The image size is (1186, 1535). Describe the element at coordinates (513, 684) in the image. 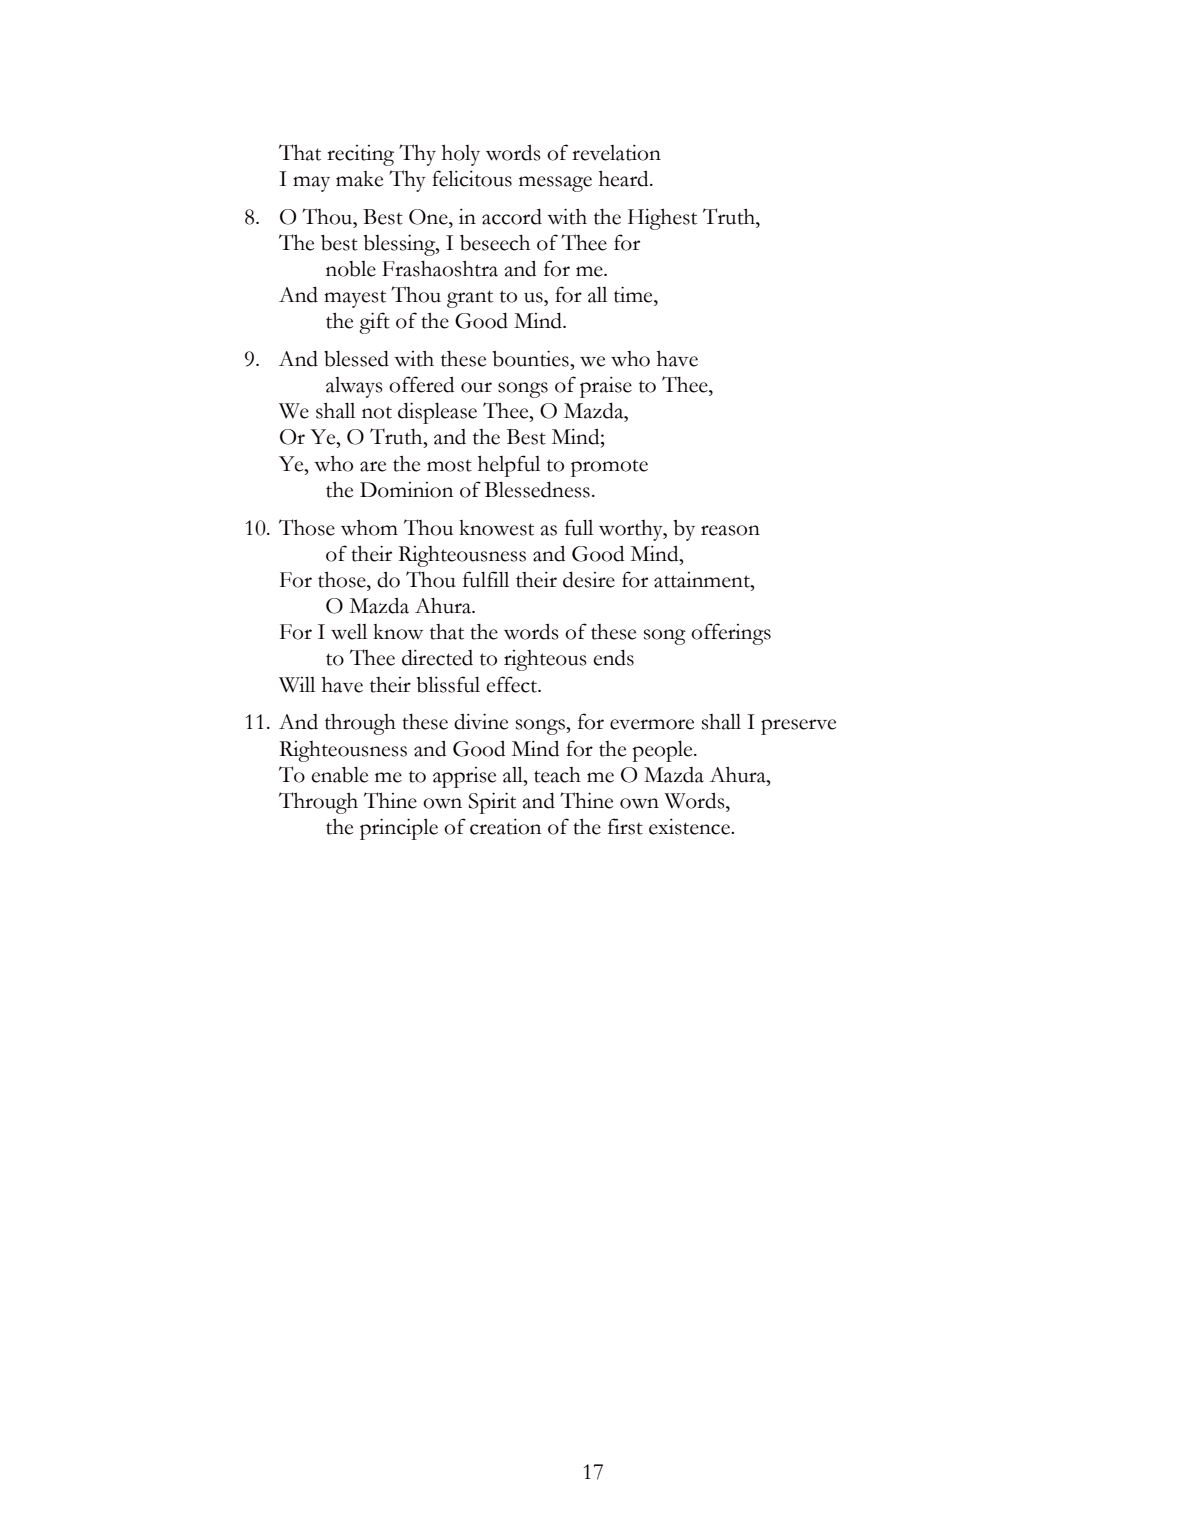

I see `effect` at that location.
